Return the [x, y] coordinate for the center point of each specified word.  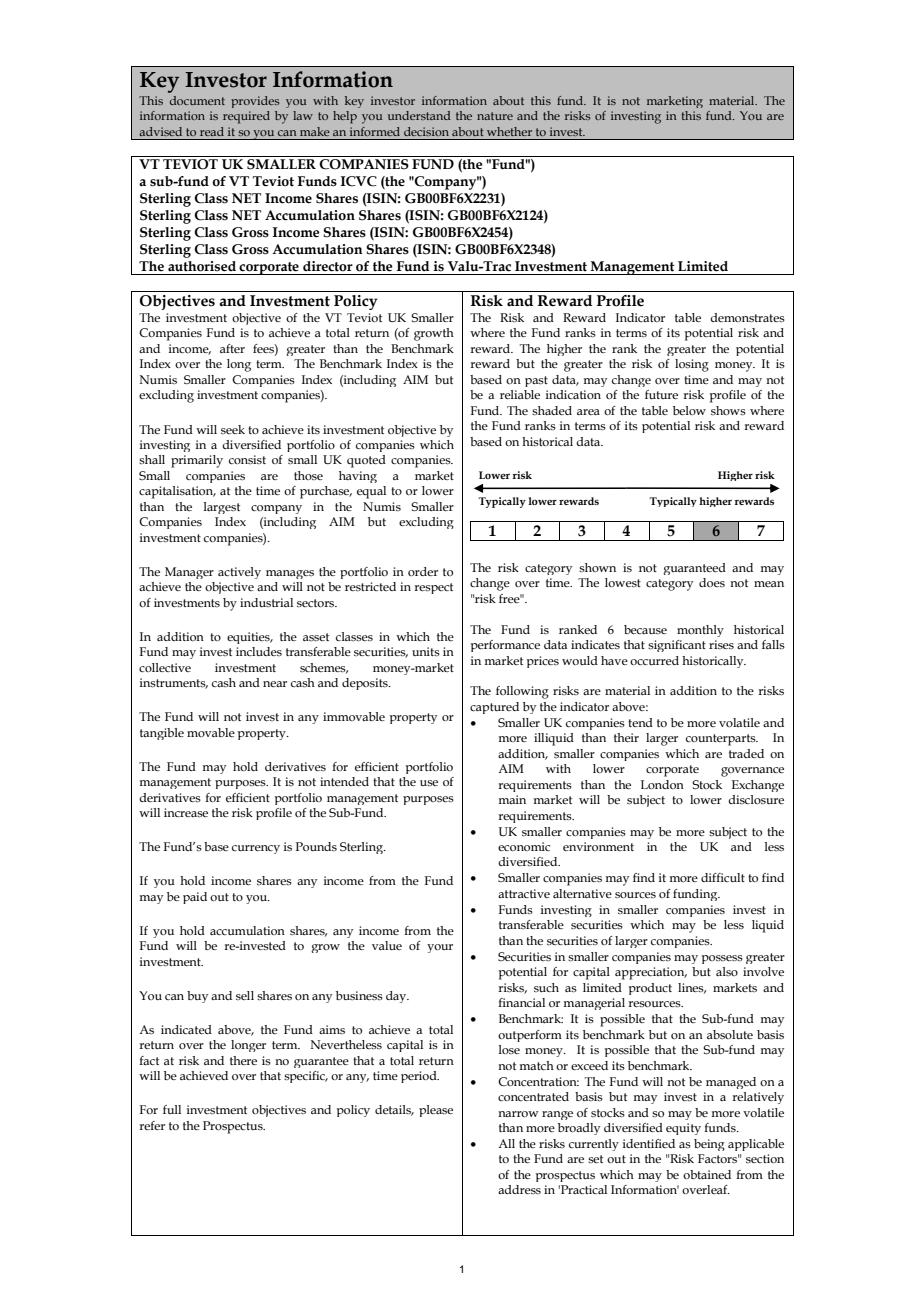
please [436, 1111]
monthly [700, 631]
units [426, 651]
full [172, 1109]
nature [495, 116]
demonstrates [747, 317]
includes [259, 651]
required [246, 117]
